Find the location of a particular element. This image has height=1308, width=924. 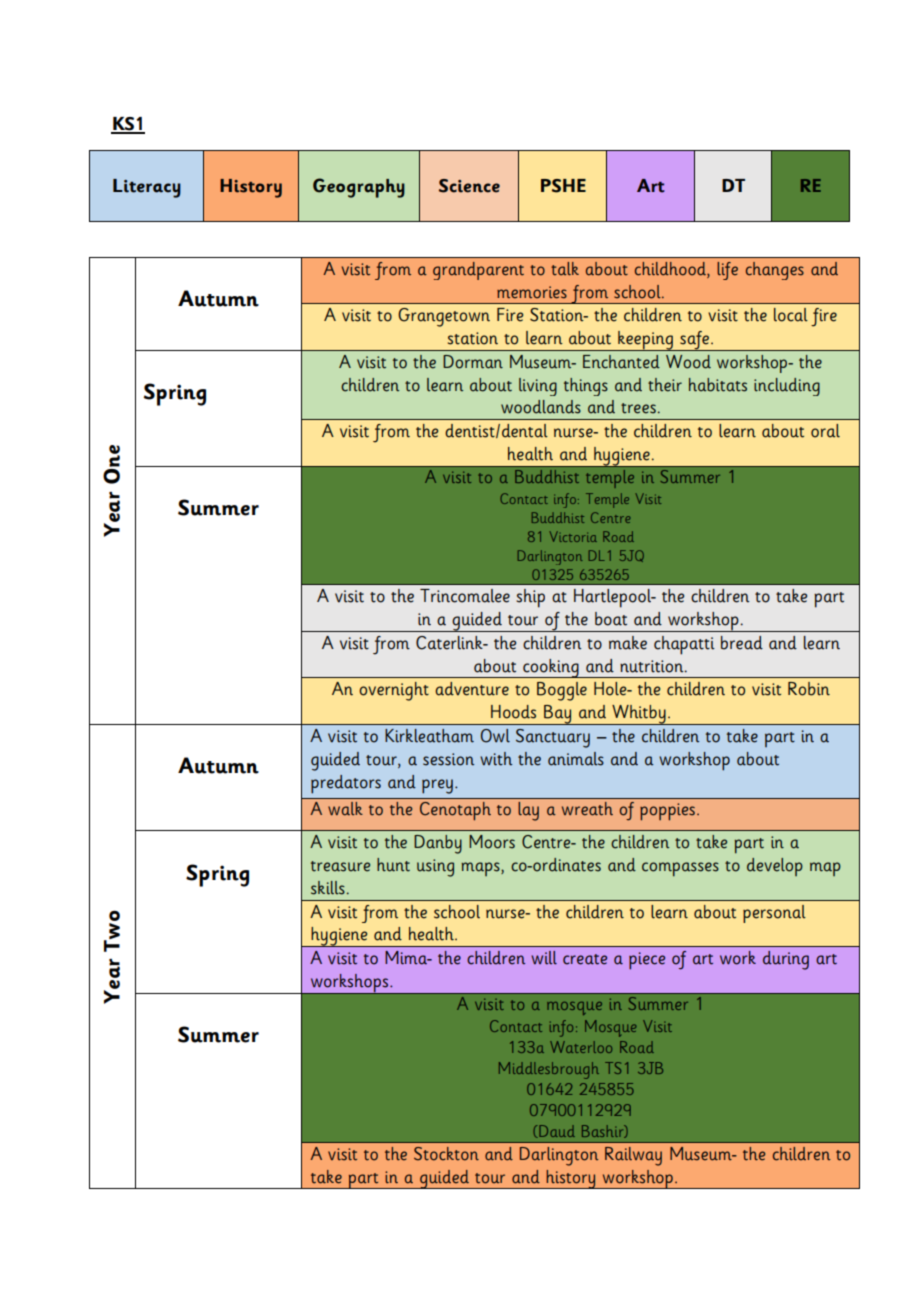

Science is located at coordinates (469, 186).
